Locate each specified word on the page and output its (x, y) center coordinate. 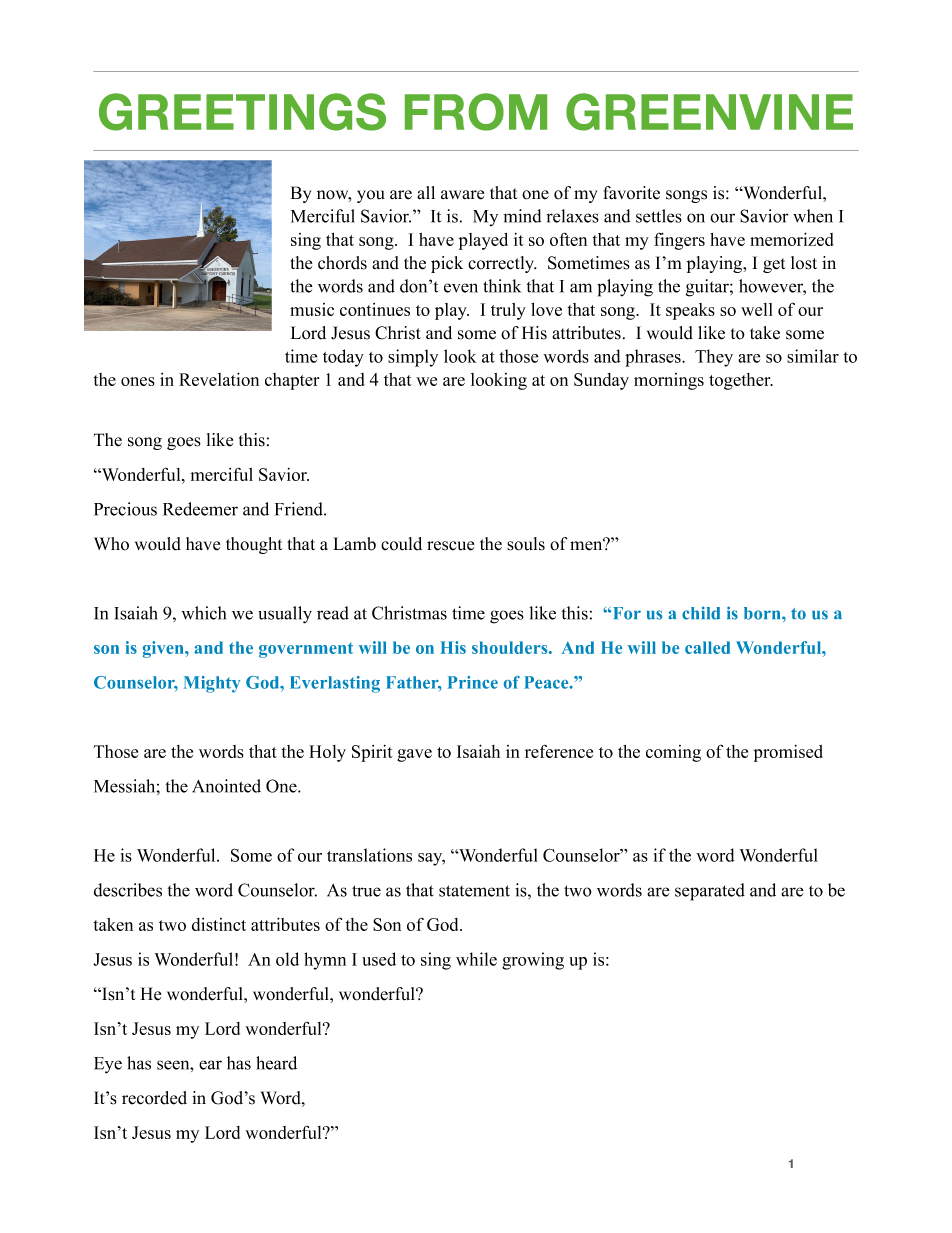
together (741, 381)
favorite (632, 193)
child (701, 613)
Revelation (219, 379)
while (476, 959)
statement (474, 891)
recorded (154, 1098)
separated (710, 892)
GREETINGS (242, 112)
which (203, 613)
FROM (476, 112)
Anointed (226, 786)
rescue (450, 546)
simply (413, 358)
